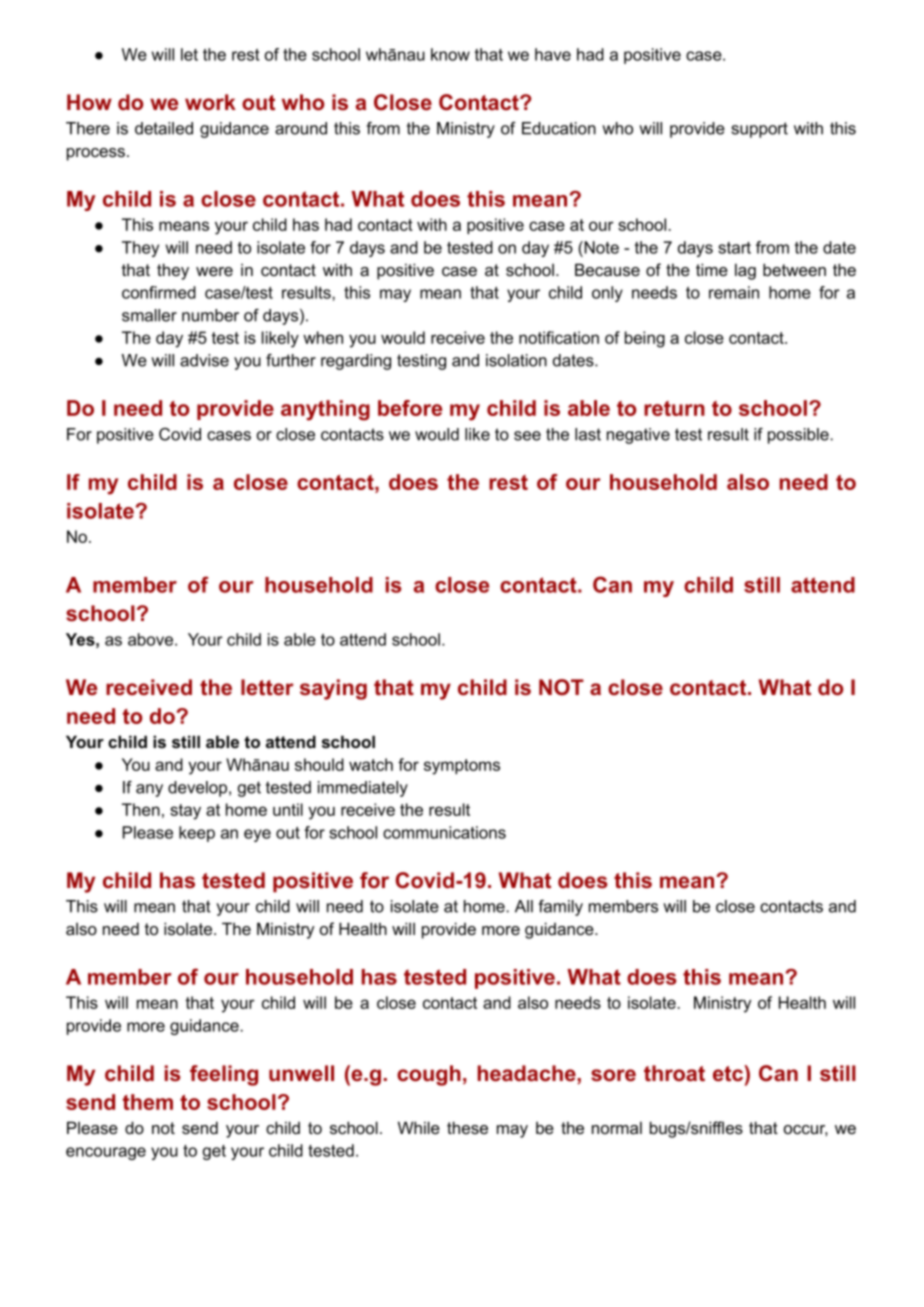  I want to click on know, so click(450, 54).
